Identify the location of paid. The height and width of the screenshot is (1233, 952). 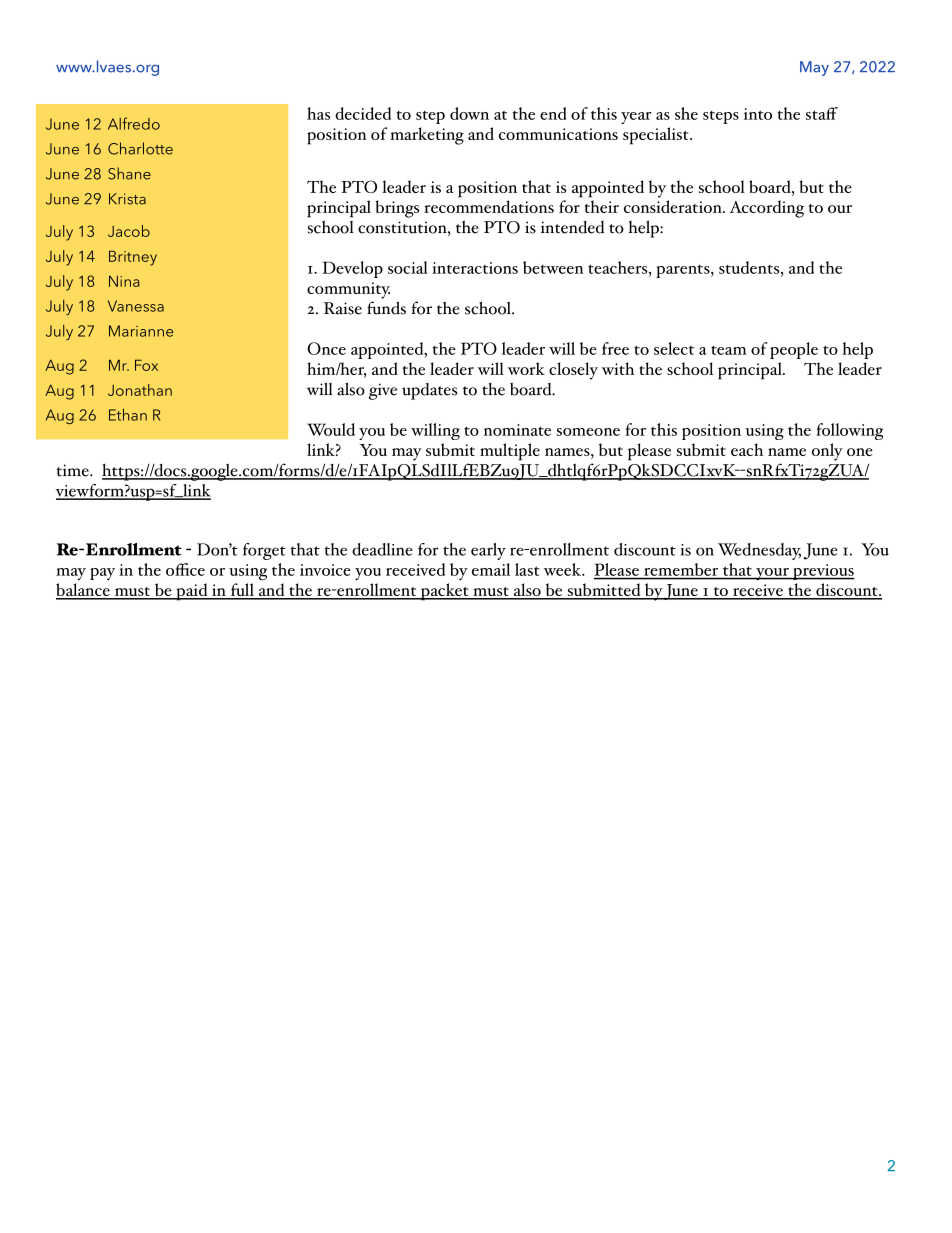
(192, 592).
